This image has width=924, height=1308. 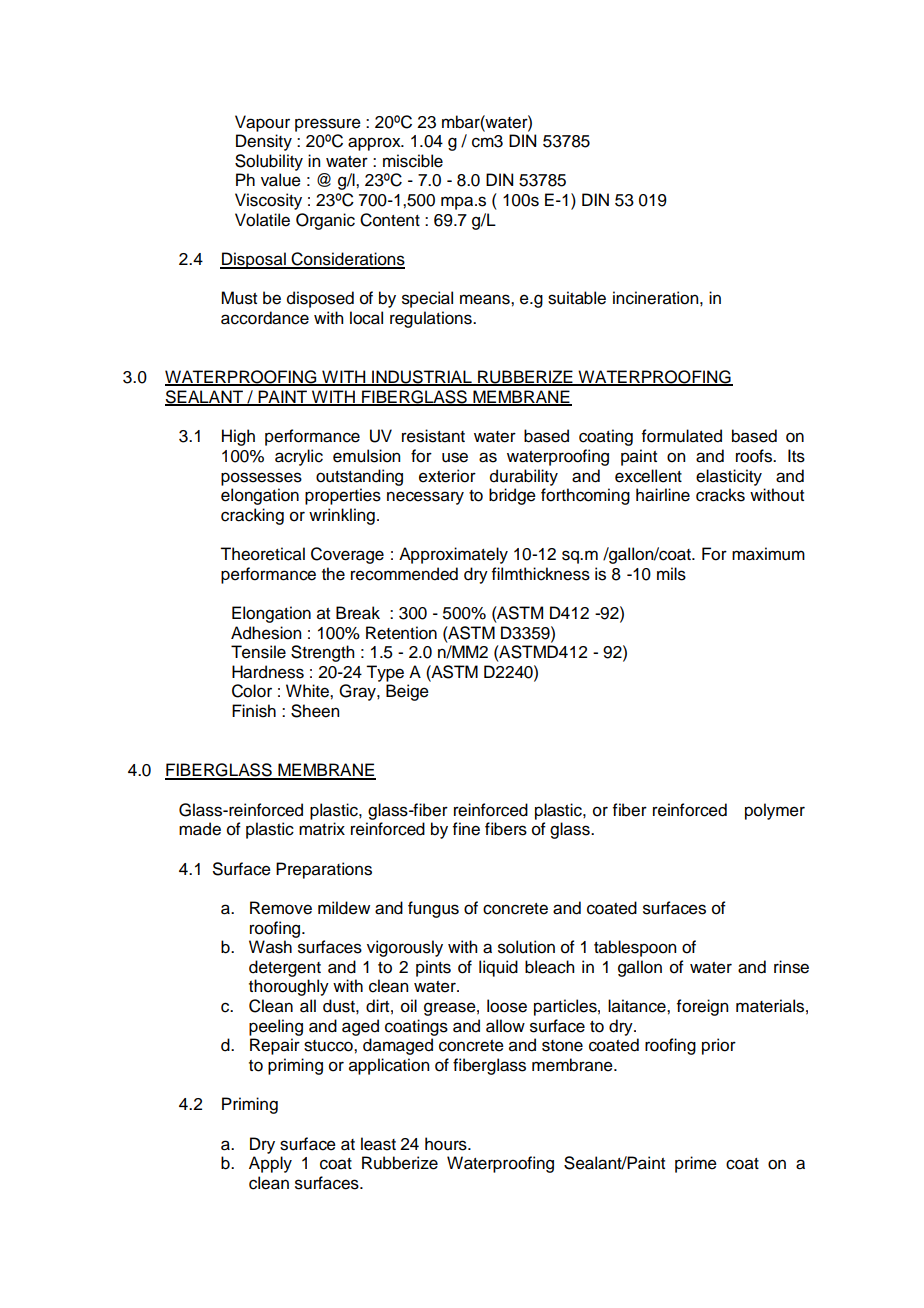 What do you see at coordinates (577, 298) in the image?
I see `suitable` at bounding box center [577, 298].
